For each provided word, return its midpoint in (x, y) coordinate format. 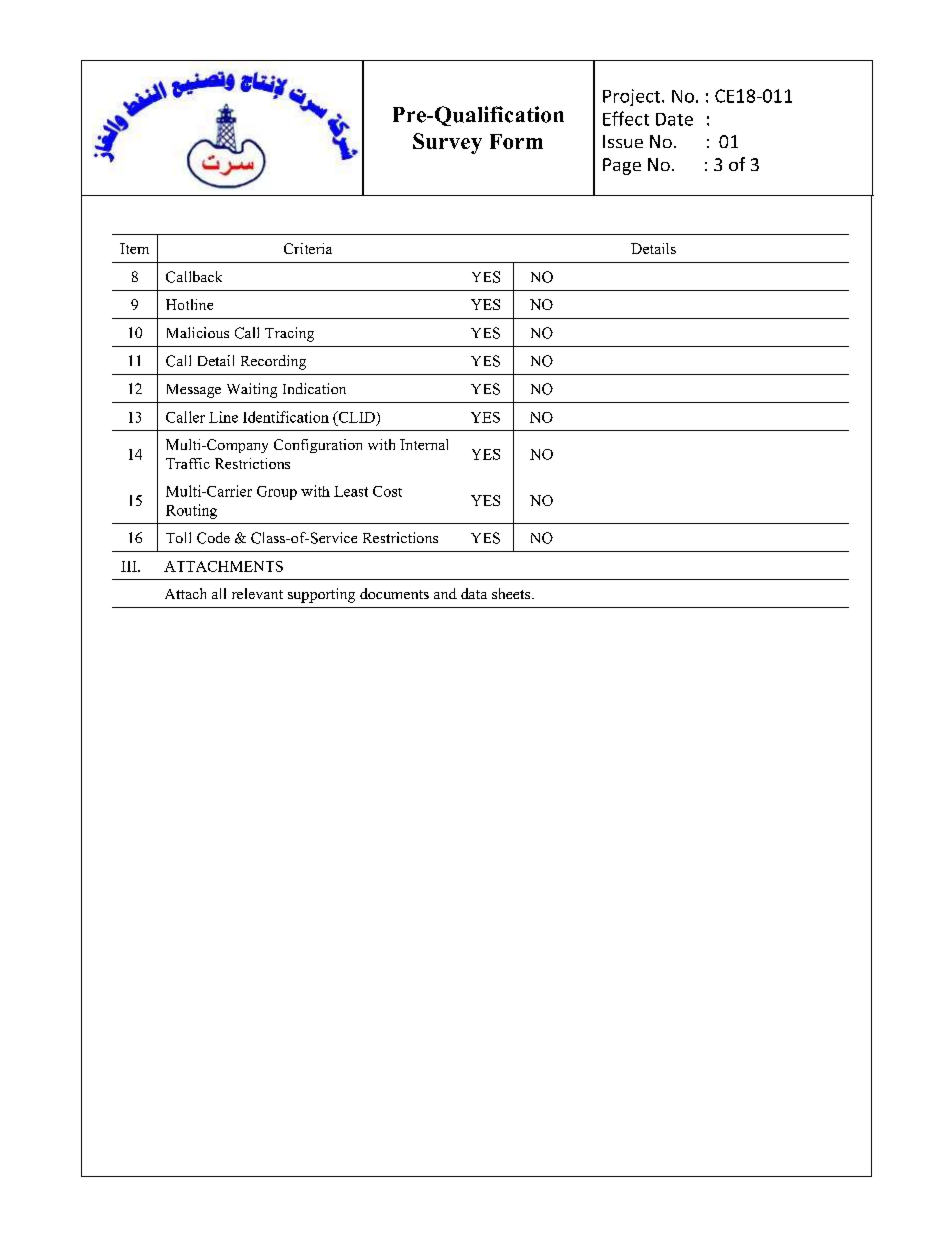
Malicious (198, 332)
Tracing (289, 334)
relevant (257, 593)
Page (622, 166)
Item (134, 248)
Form (516, 141)
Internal (424, 444)
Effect (626, 118)
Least (351, 491)
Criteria (308, 248)
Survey (447, 143)
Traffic (188, 463)
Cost (387, 491)
